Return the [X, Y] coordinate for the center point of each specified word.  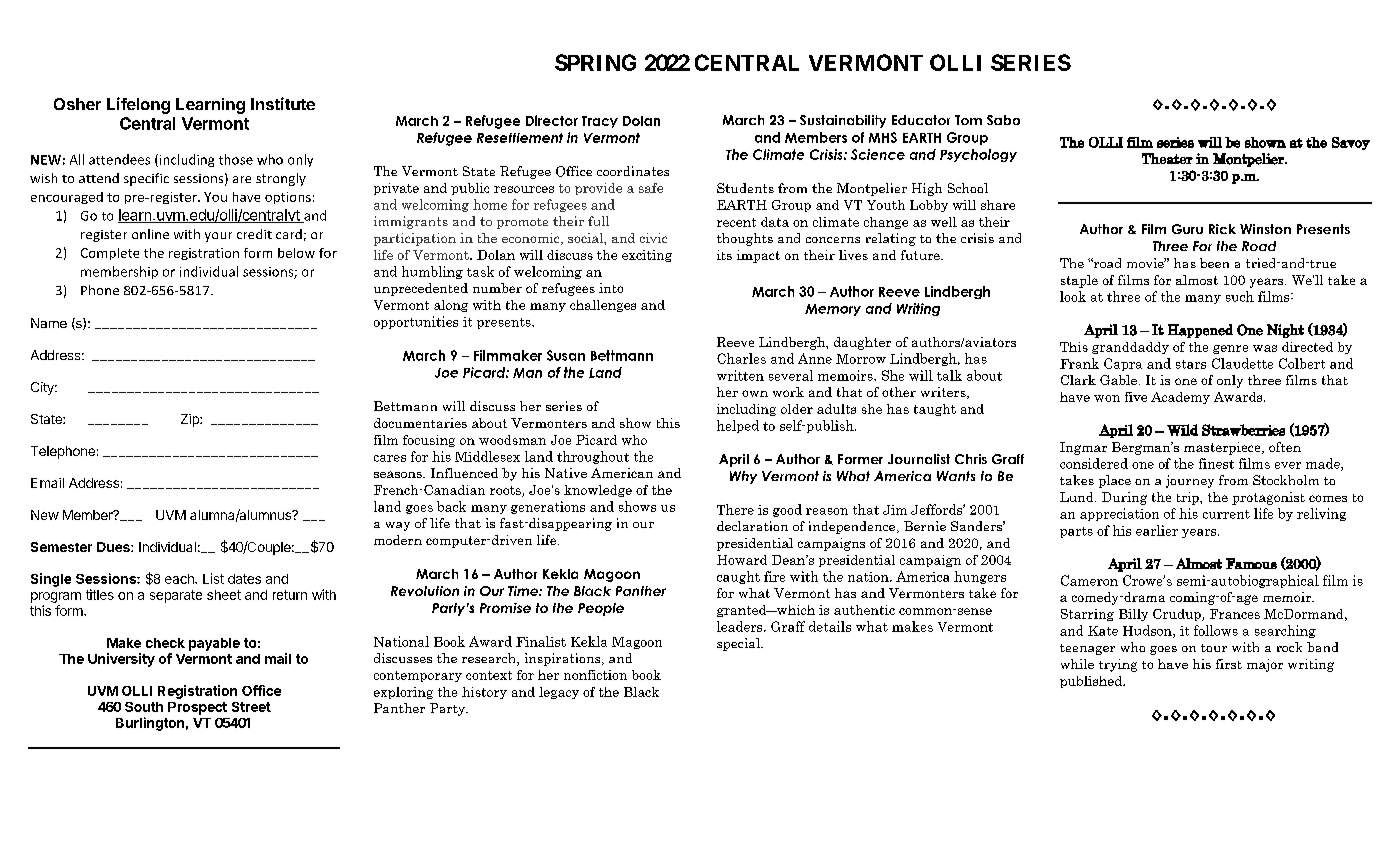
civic [653, 238]
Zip [191, 420]
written [740, 375]
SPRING [595, 62]
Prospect [197, 708]
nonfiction [595, 675]
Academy [1180, 398]
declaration [752, 526]
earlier [1157, 530]
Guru [1187, 229]
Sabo [1003, 120]
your [218, 237]
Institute [283, 103]
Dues [114, 547]
